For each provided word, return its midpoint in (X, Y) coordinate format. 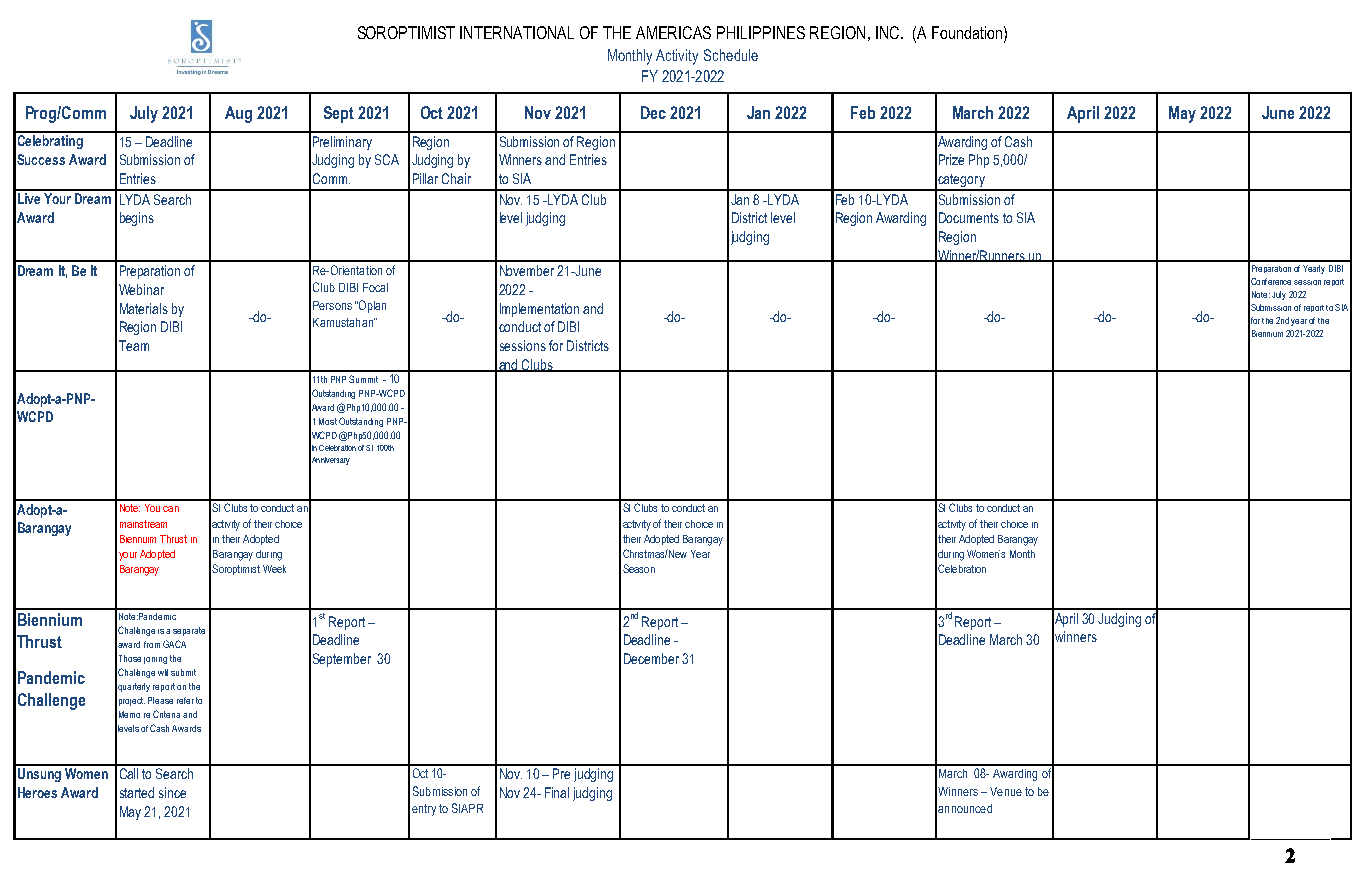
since (172, 792)
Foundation (967, 32)
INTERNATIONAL (517, 32)
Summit (363, 379)
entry (424, 810)
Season (639, 568)
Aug (238, 114)
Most (328, 421)
